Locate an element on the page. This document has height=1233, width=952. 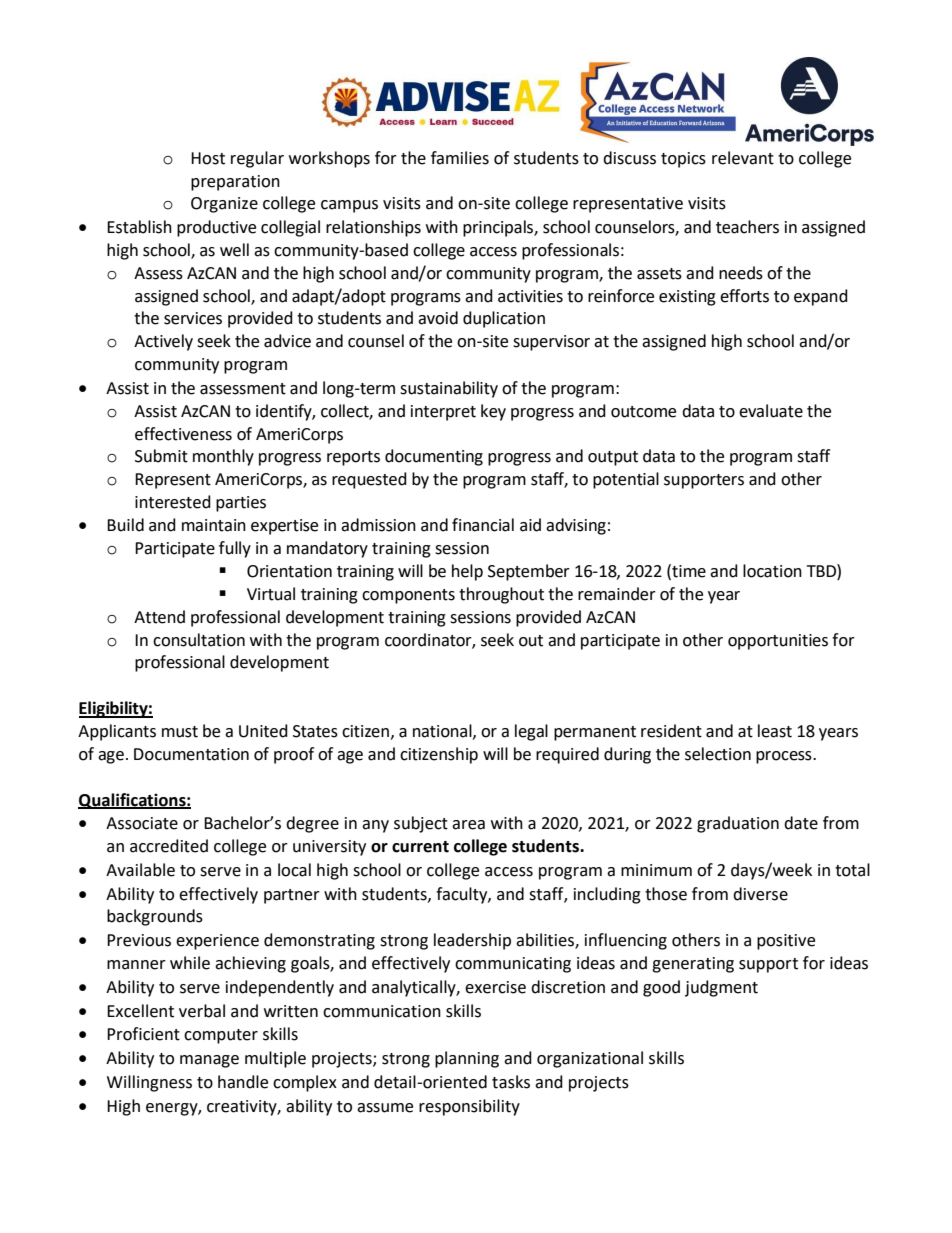
tasks is located at coordinates (511, 1082).
